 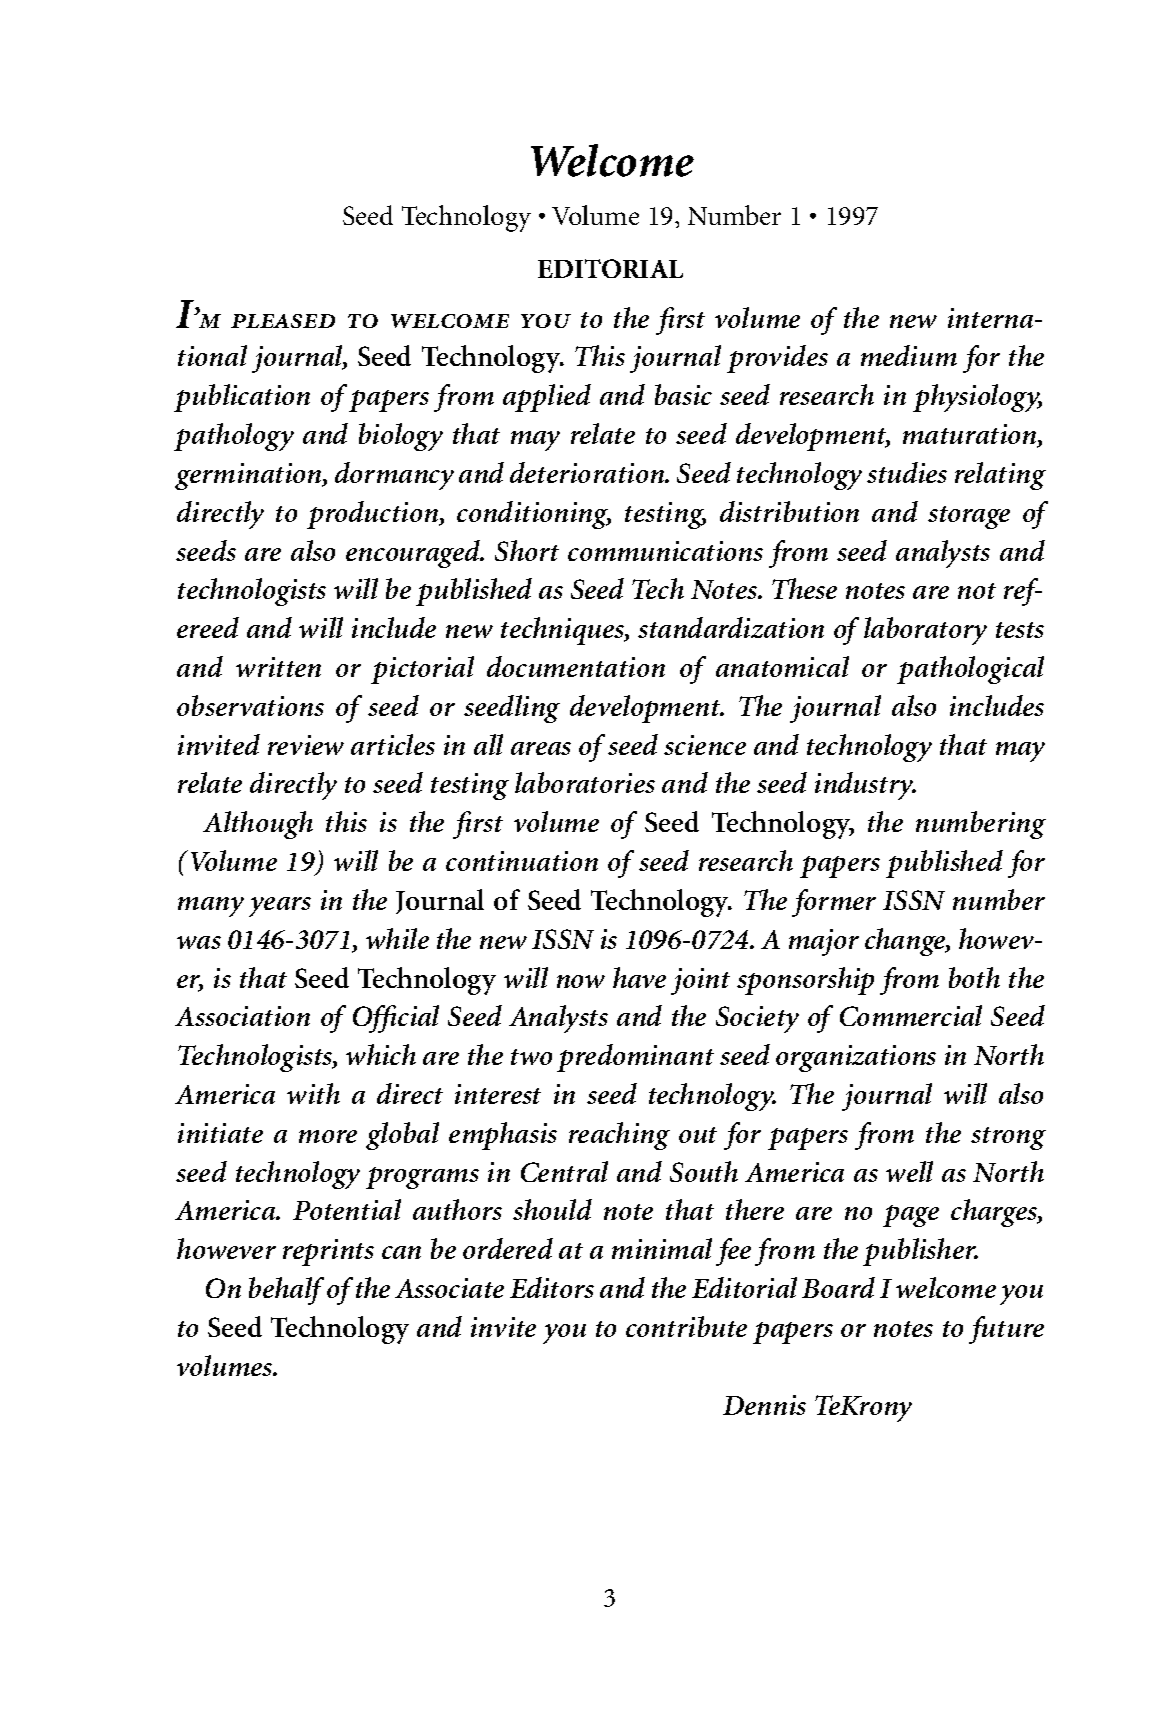 I want to click on applied, so click(x=547, y=398).
